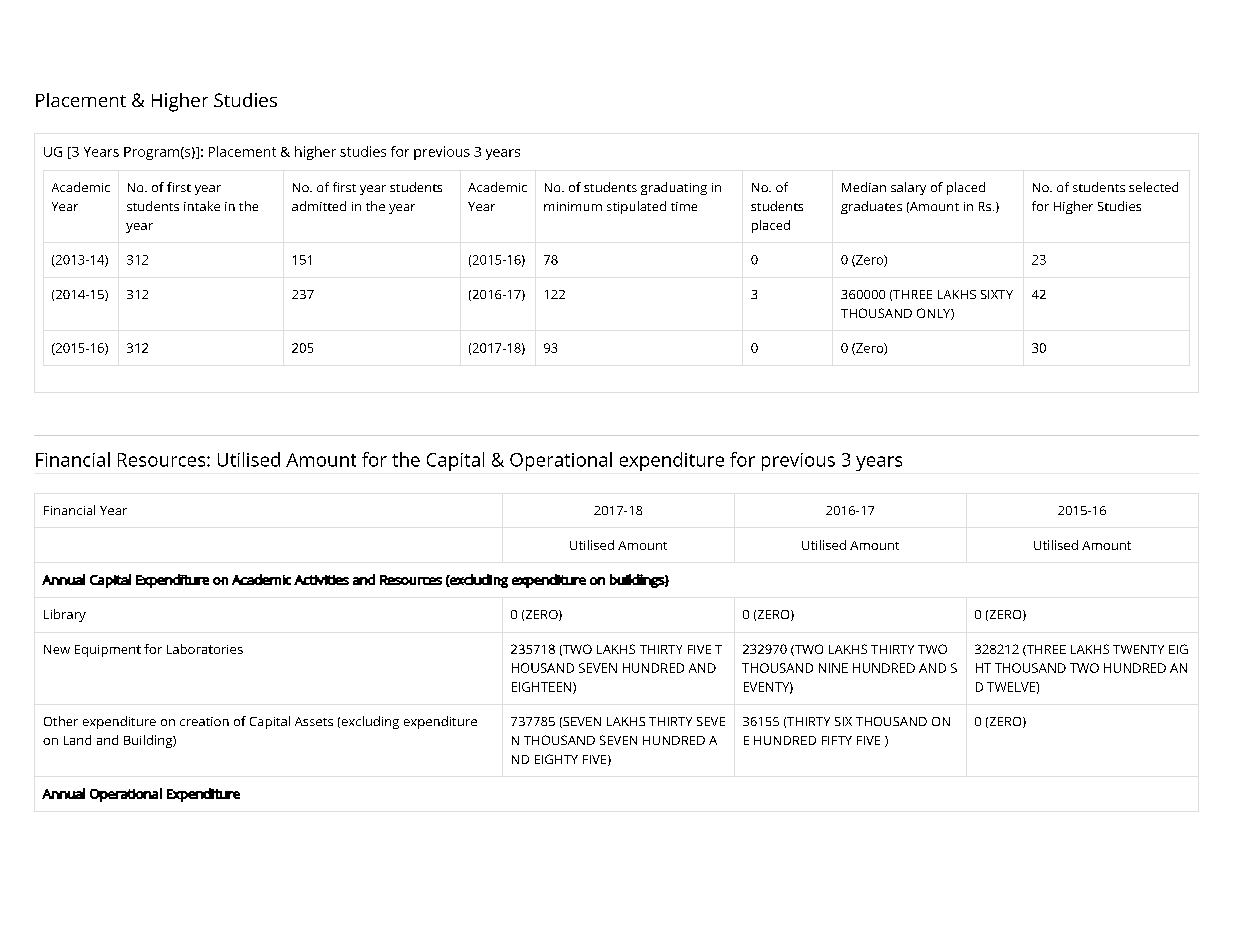  What do you see at coordinates (837, 740) in the screenshot?
I see `FIFTY` at bounding box center [837, 740].
